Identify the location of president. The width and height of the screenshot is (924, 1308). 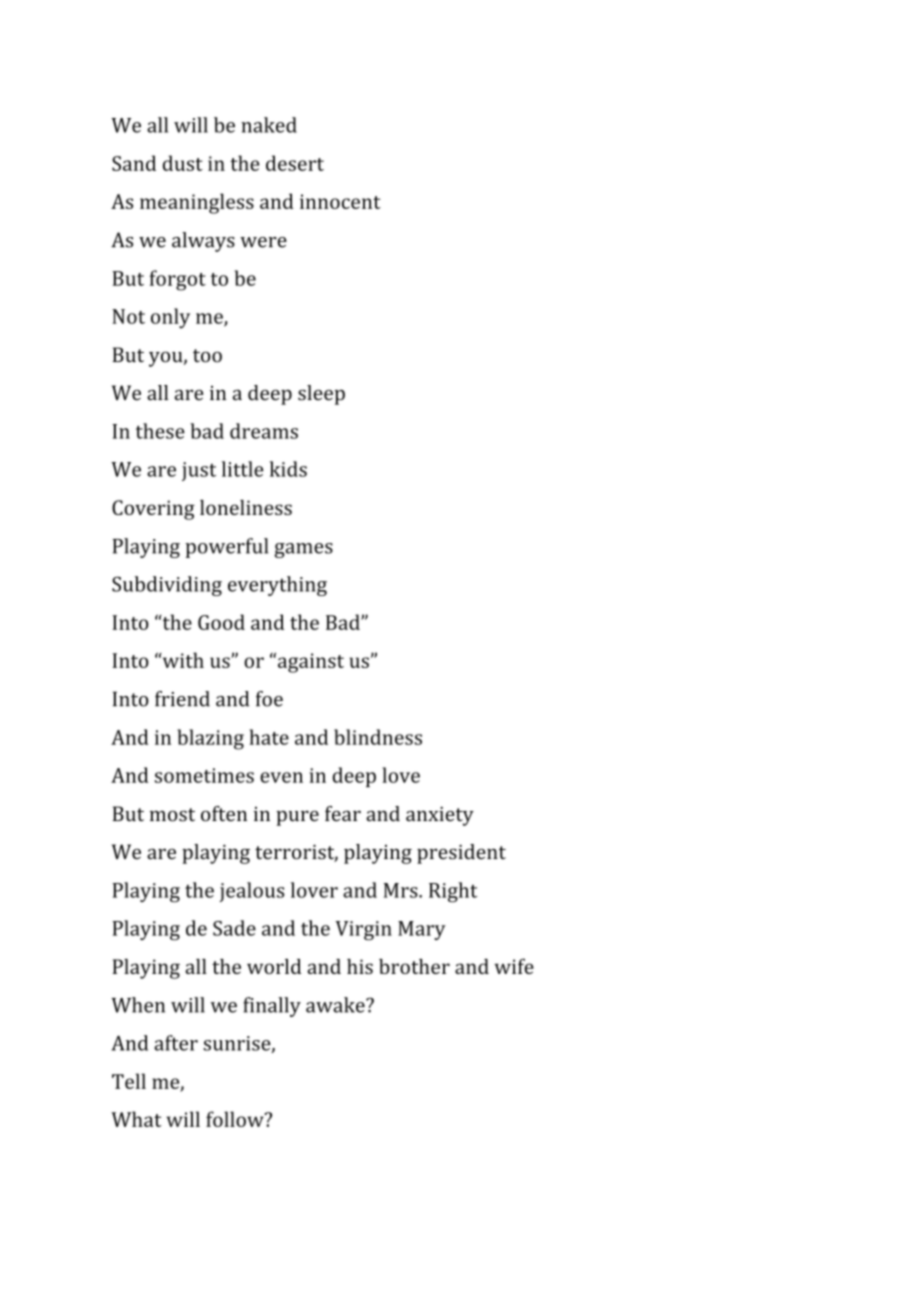
(461, 854).
